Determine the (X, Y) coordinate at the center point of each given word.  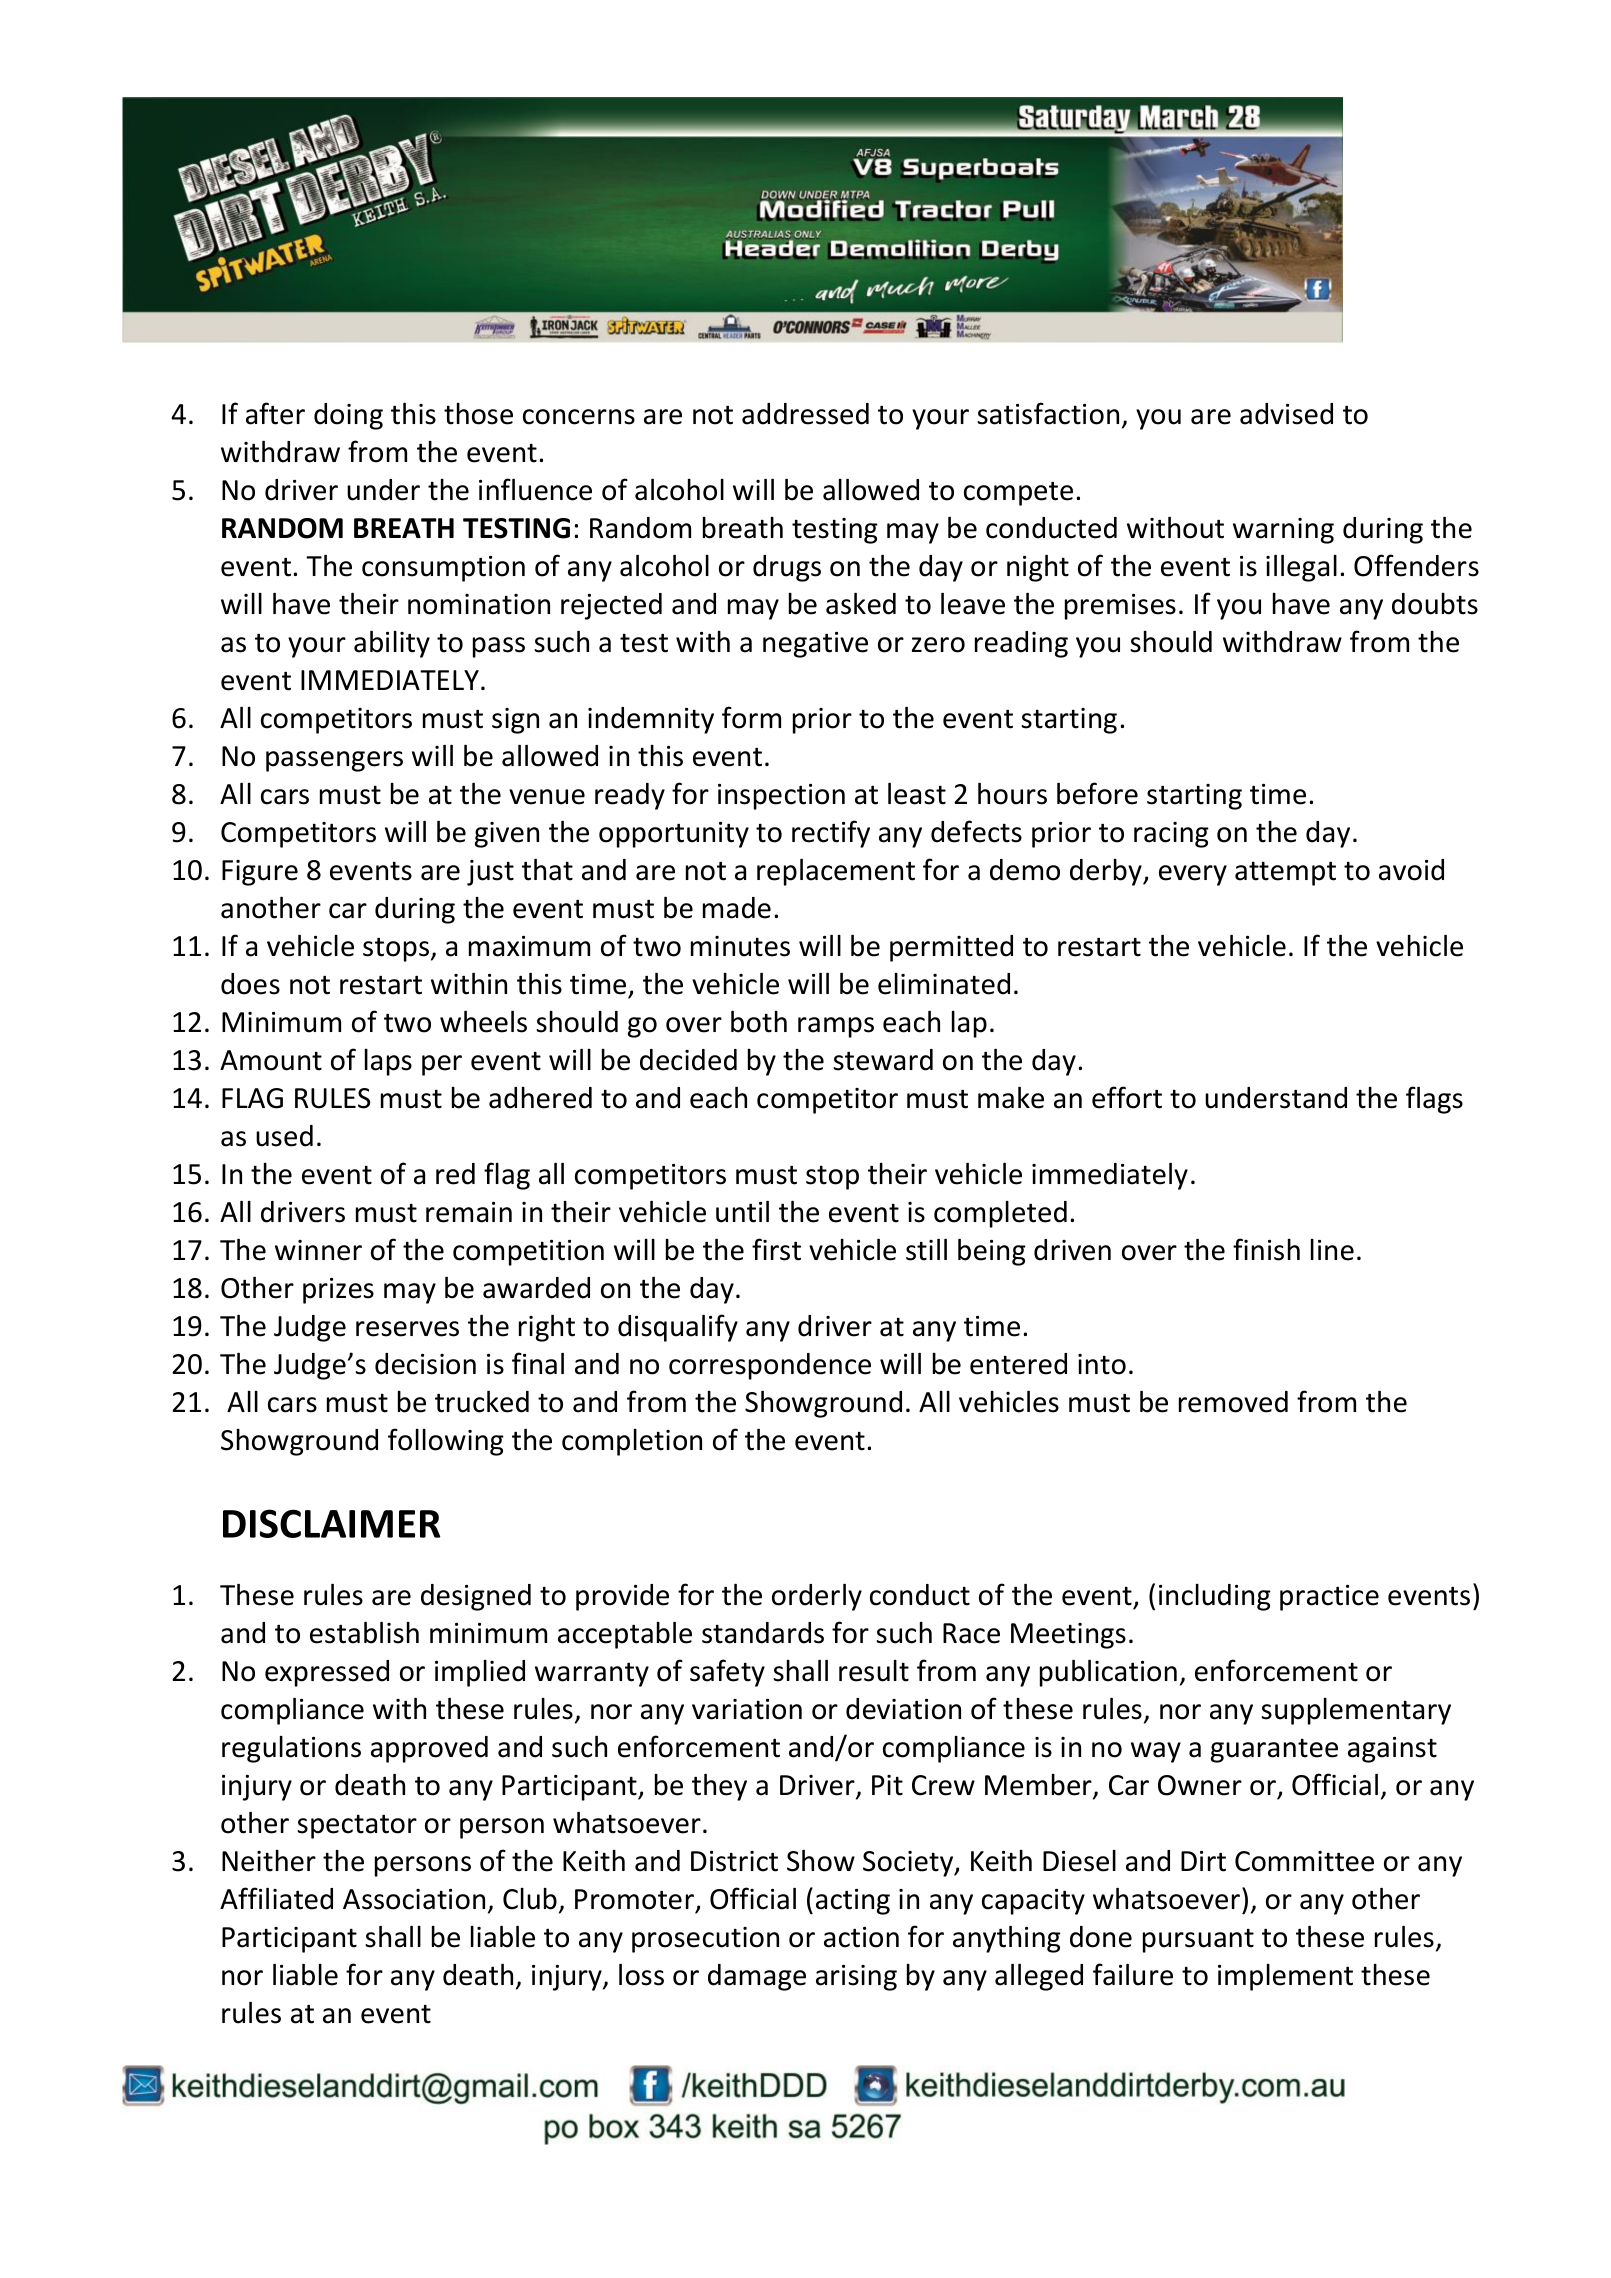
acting (853, 1902)
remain (469, 1212)
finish (1266, 1249)
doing (348, 416)
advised (1286, 414)
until (742, 1211)
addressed (805, 414)
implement (1285, 1977)
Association (414, 1899)
